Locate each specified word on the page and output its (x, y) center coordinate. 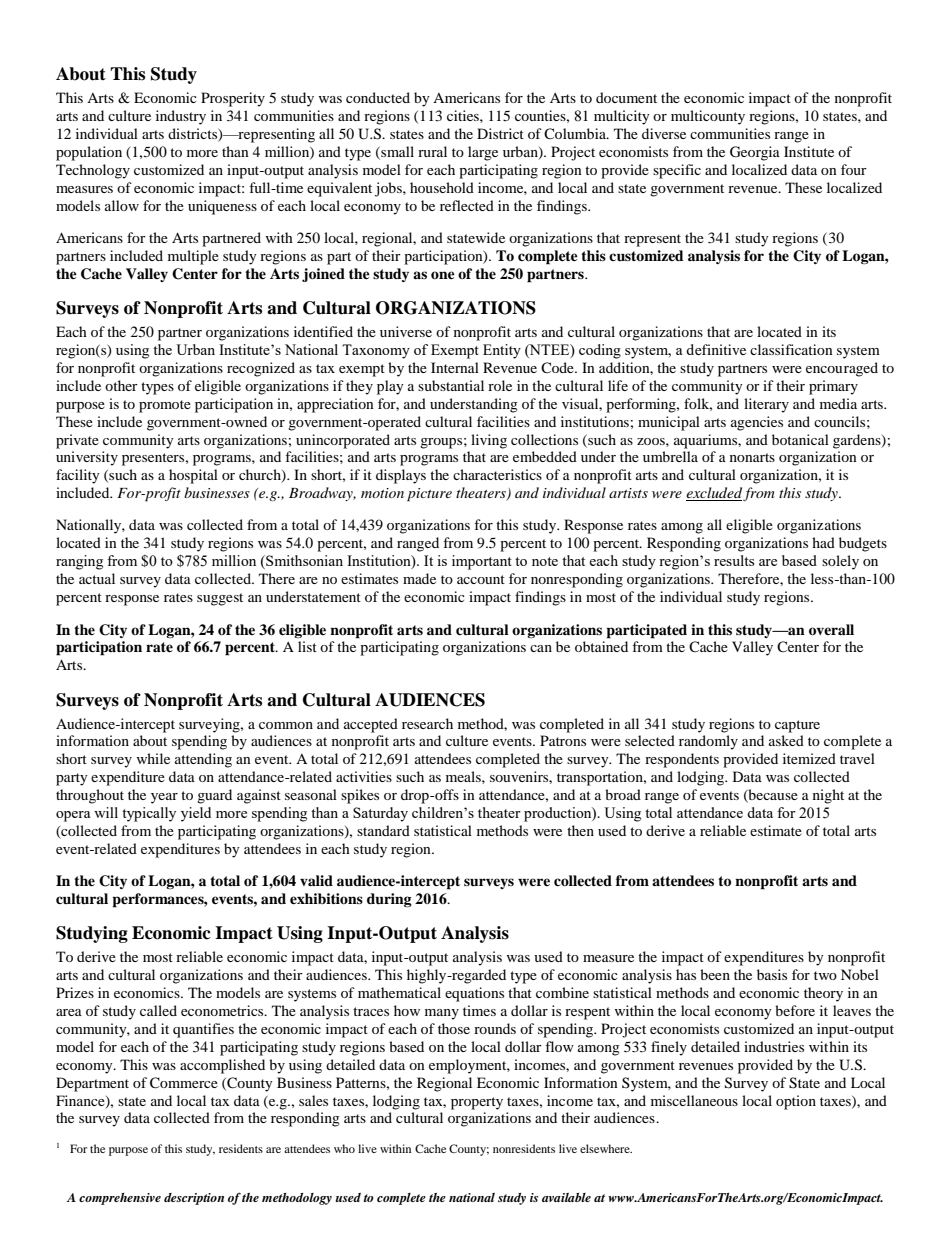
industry (181, 117)
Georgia (755, 153)
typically (149, 814)
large (483, 153)
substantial (451, 385)
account (481, 579)
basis (772, 974)
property (477, 1103)
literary (766, 405)
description (194, 1199)
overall (831, 630)
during (389, 900)
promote (165, 406)
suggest (220, 599)
